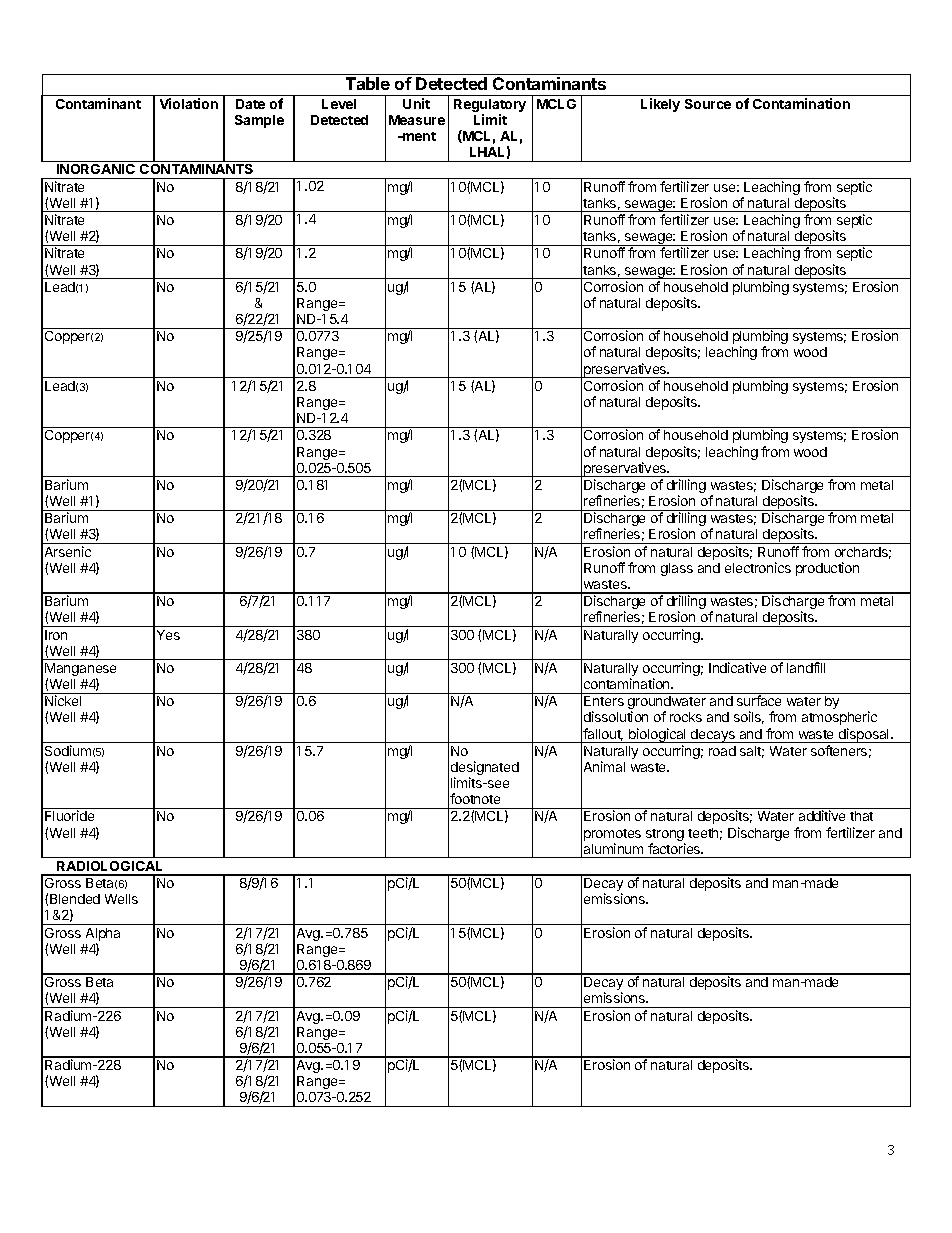 Image resolution: width=952 pixels, height=1233 pixels. I want to click on Unit, so click(416, 103).
